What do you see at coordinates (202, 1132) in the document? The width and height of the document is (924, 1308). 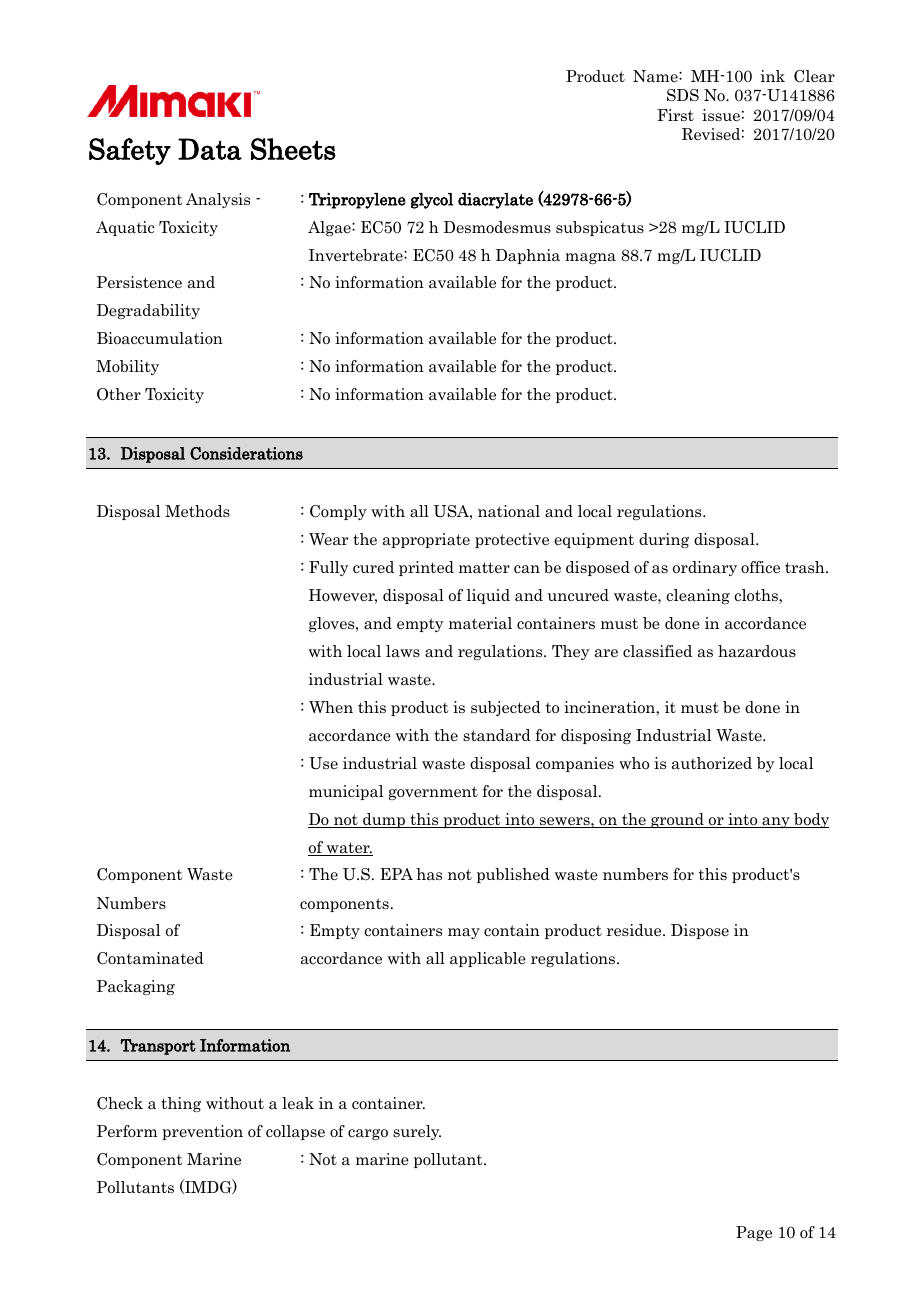 I see `prevention` at bounding box center [202, 1132].
